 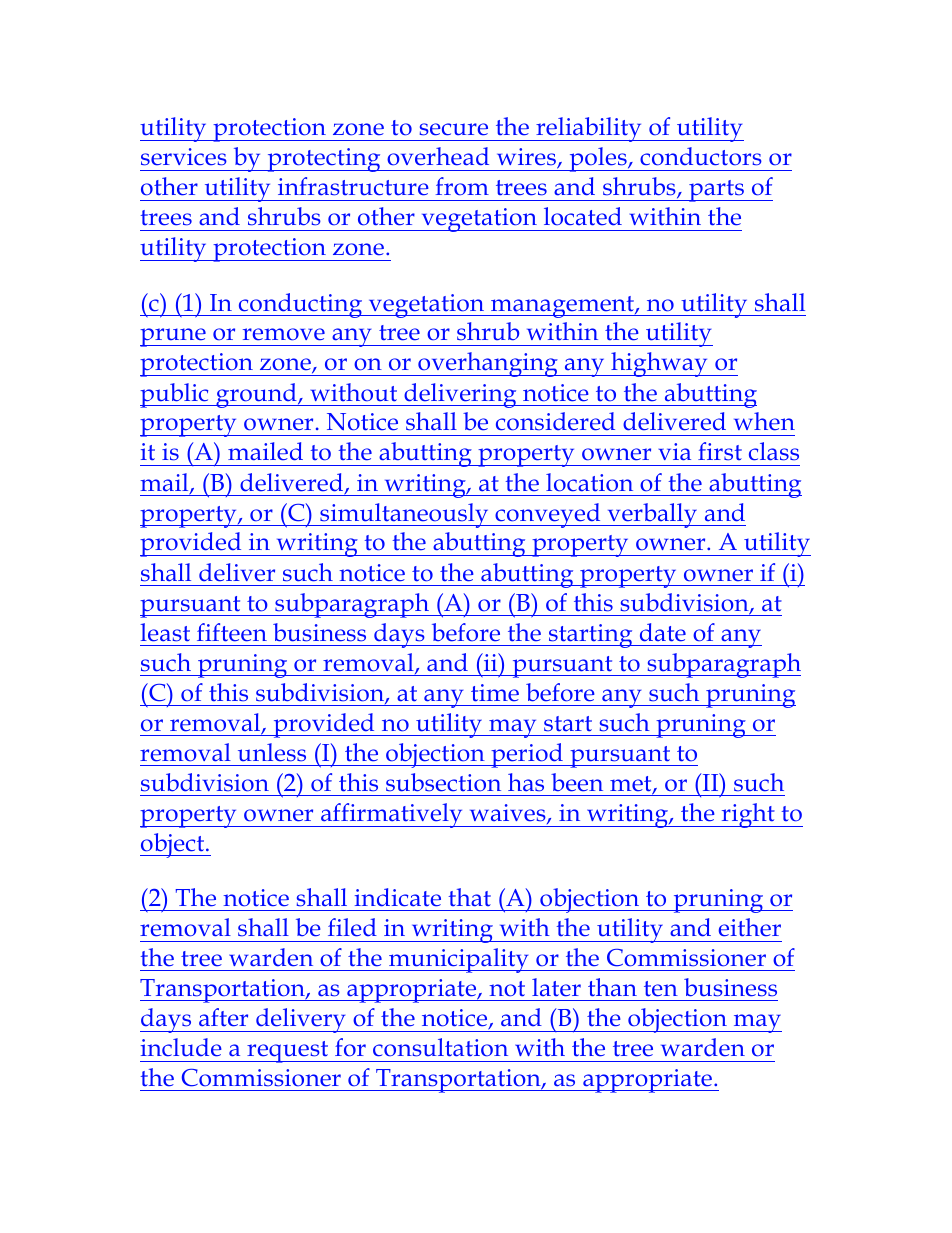 I want to click on after, so click(x=223, y=1017).
